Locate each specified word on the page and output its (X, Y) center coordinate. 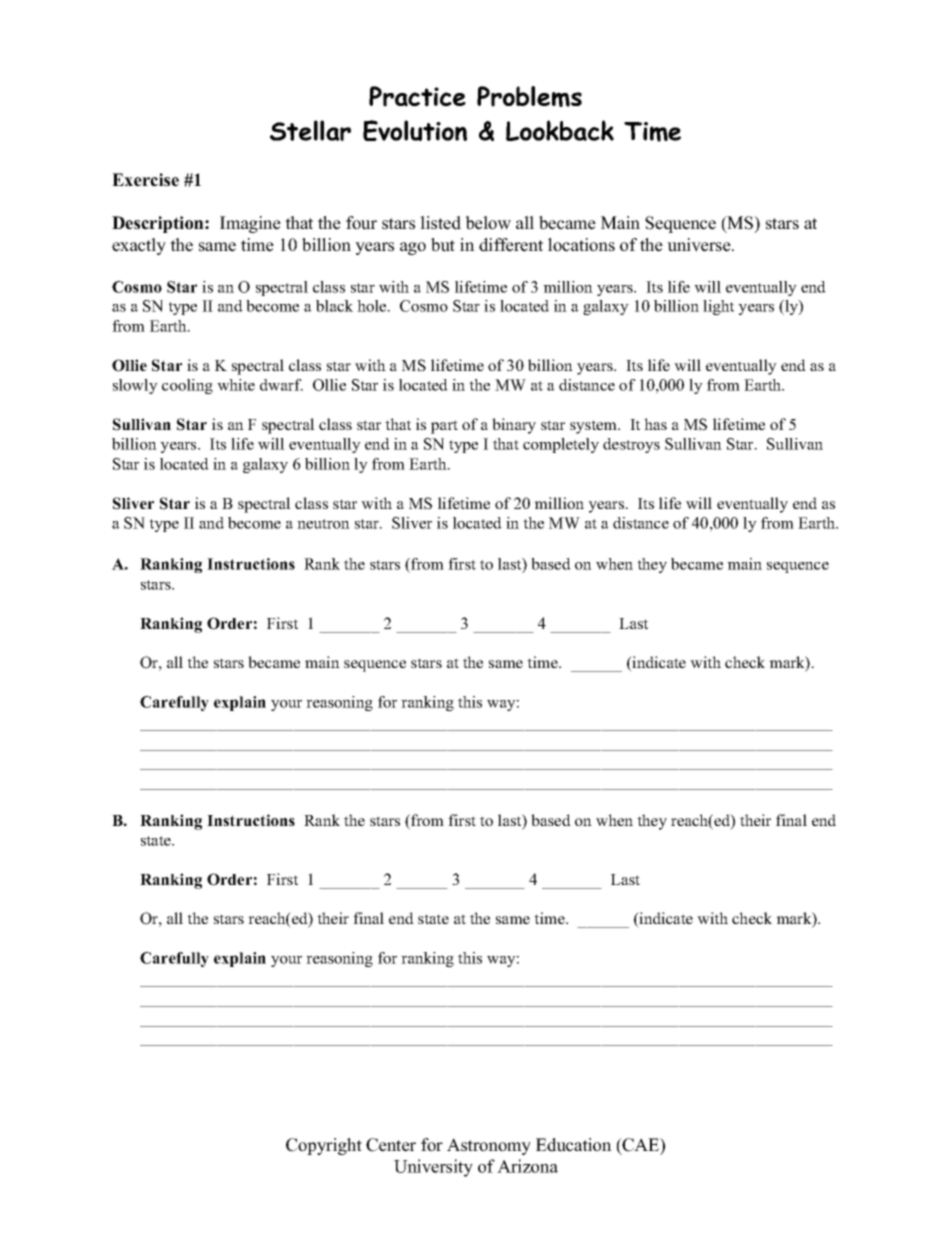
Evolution (415, 130)
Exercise (145, 180)
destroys (631, 445)
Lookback (560, 130)
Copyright (324, 1146)
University (433, 1168)
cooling (187, 386)
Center (391, 1145)
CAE (641, 1146)
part (444, 427)
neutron (323, 524)
